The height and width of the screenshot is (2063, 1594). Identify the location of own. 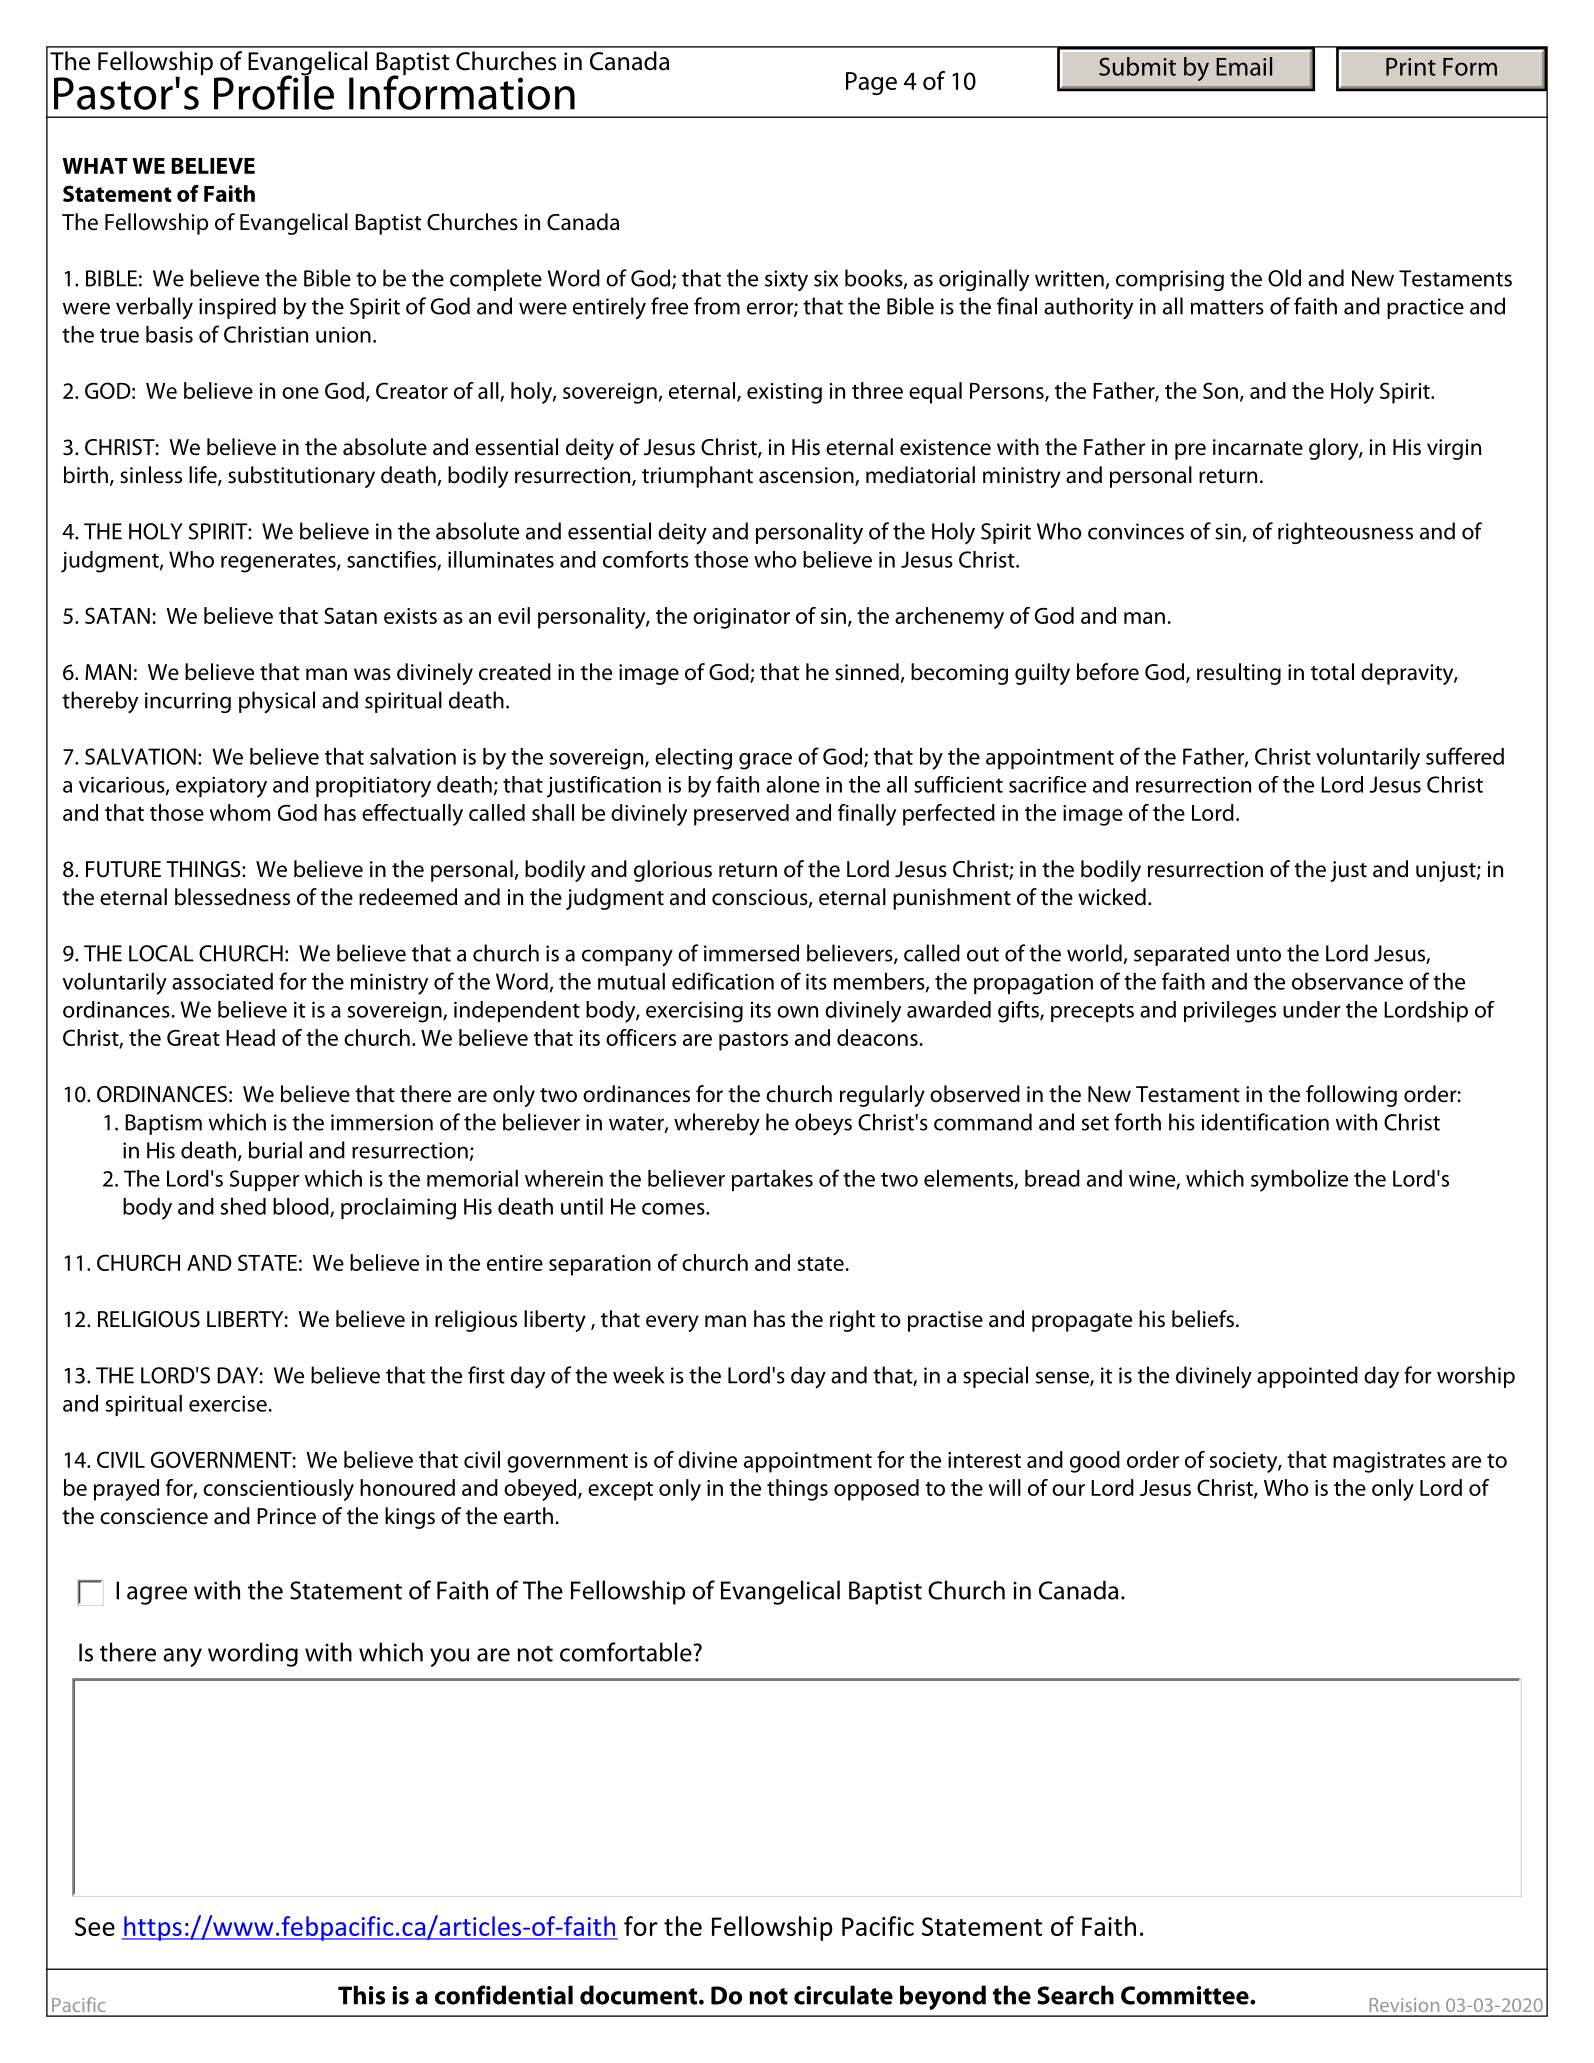
(797, 1012).
